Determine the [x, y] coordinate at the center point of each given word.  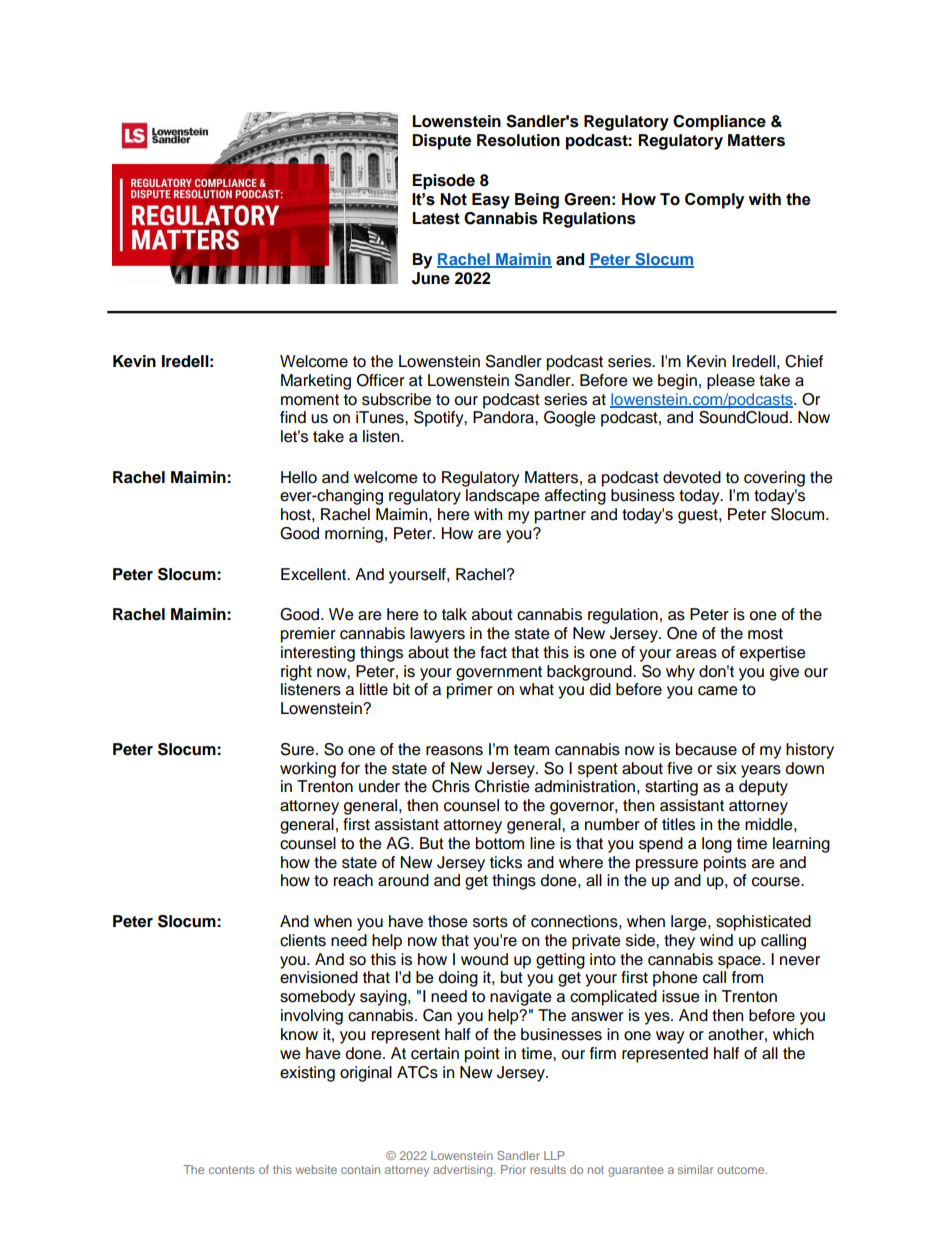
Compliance [719, 123]
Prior [513, 1169]
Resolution [518, 140]
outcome [742, 1170]
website [316, 1169]
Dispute [441, 142]
